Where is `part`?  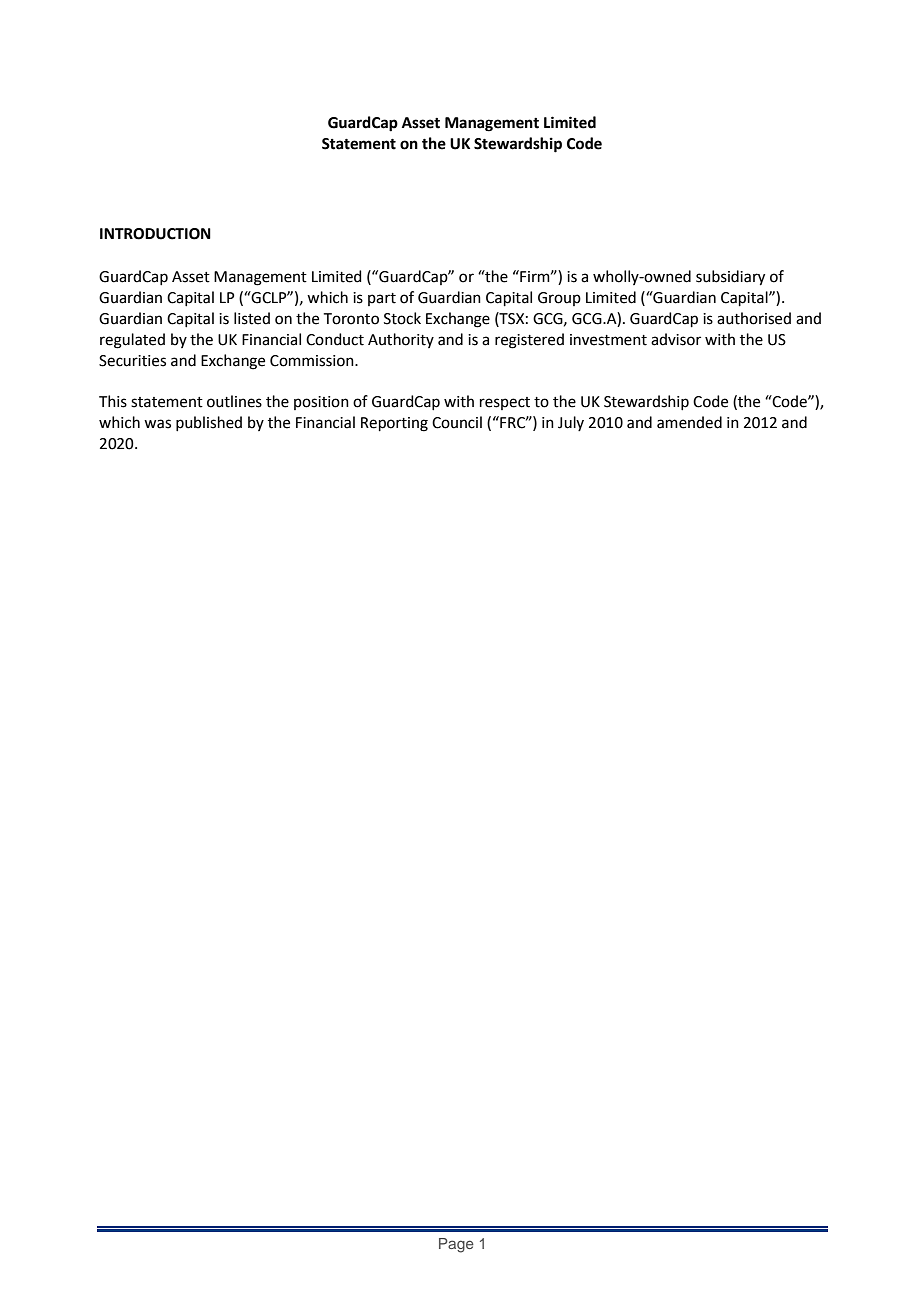
part is located at coordinates (382, 299).
